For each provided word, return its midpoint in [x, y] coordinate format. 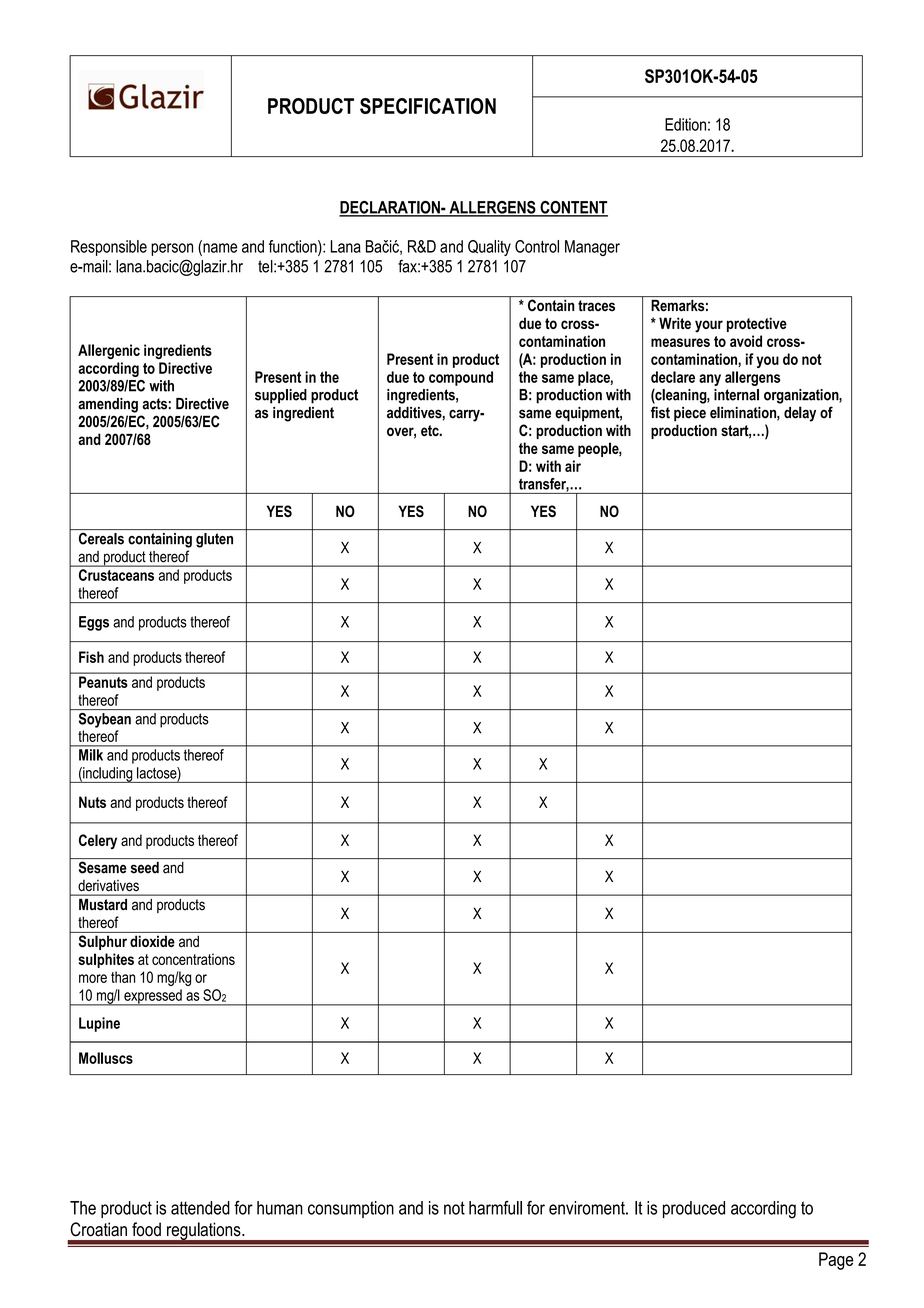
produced [694, 1209]
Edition [685, 124]
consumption [351, 1209]
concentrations [193, 959]
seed [145, 868]
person [172, 249]
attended [200, 1208]
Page [836, 1261]
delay [800, 414]
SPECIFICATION [428, 106]
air [573, 466]
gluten [214, 540]
